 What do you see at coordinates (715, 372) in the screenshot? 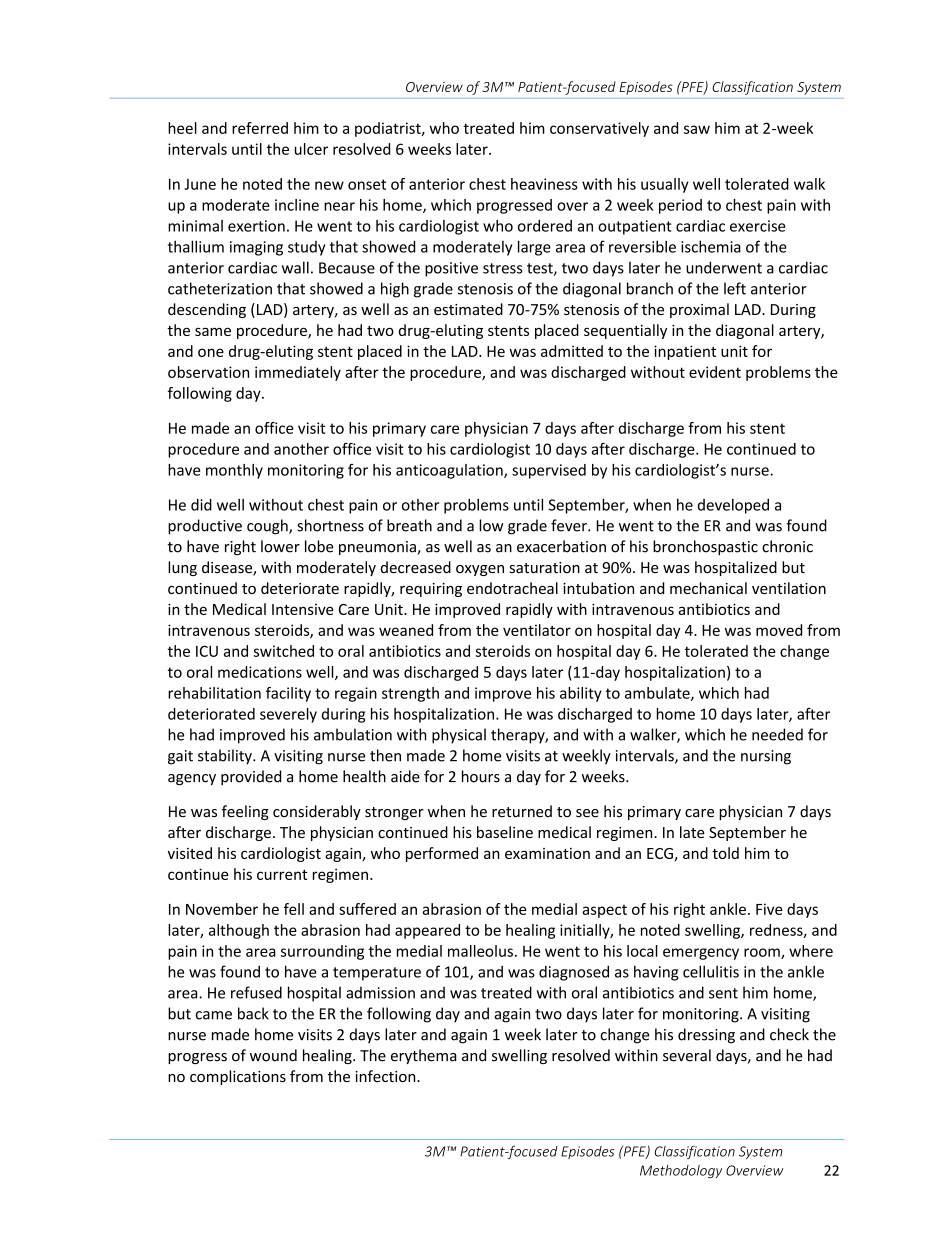
I see `evident` at bounding box center [715, 372].
